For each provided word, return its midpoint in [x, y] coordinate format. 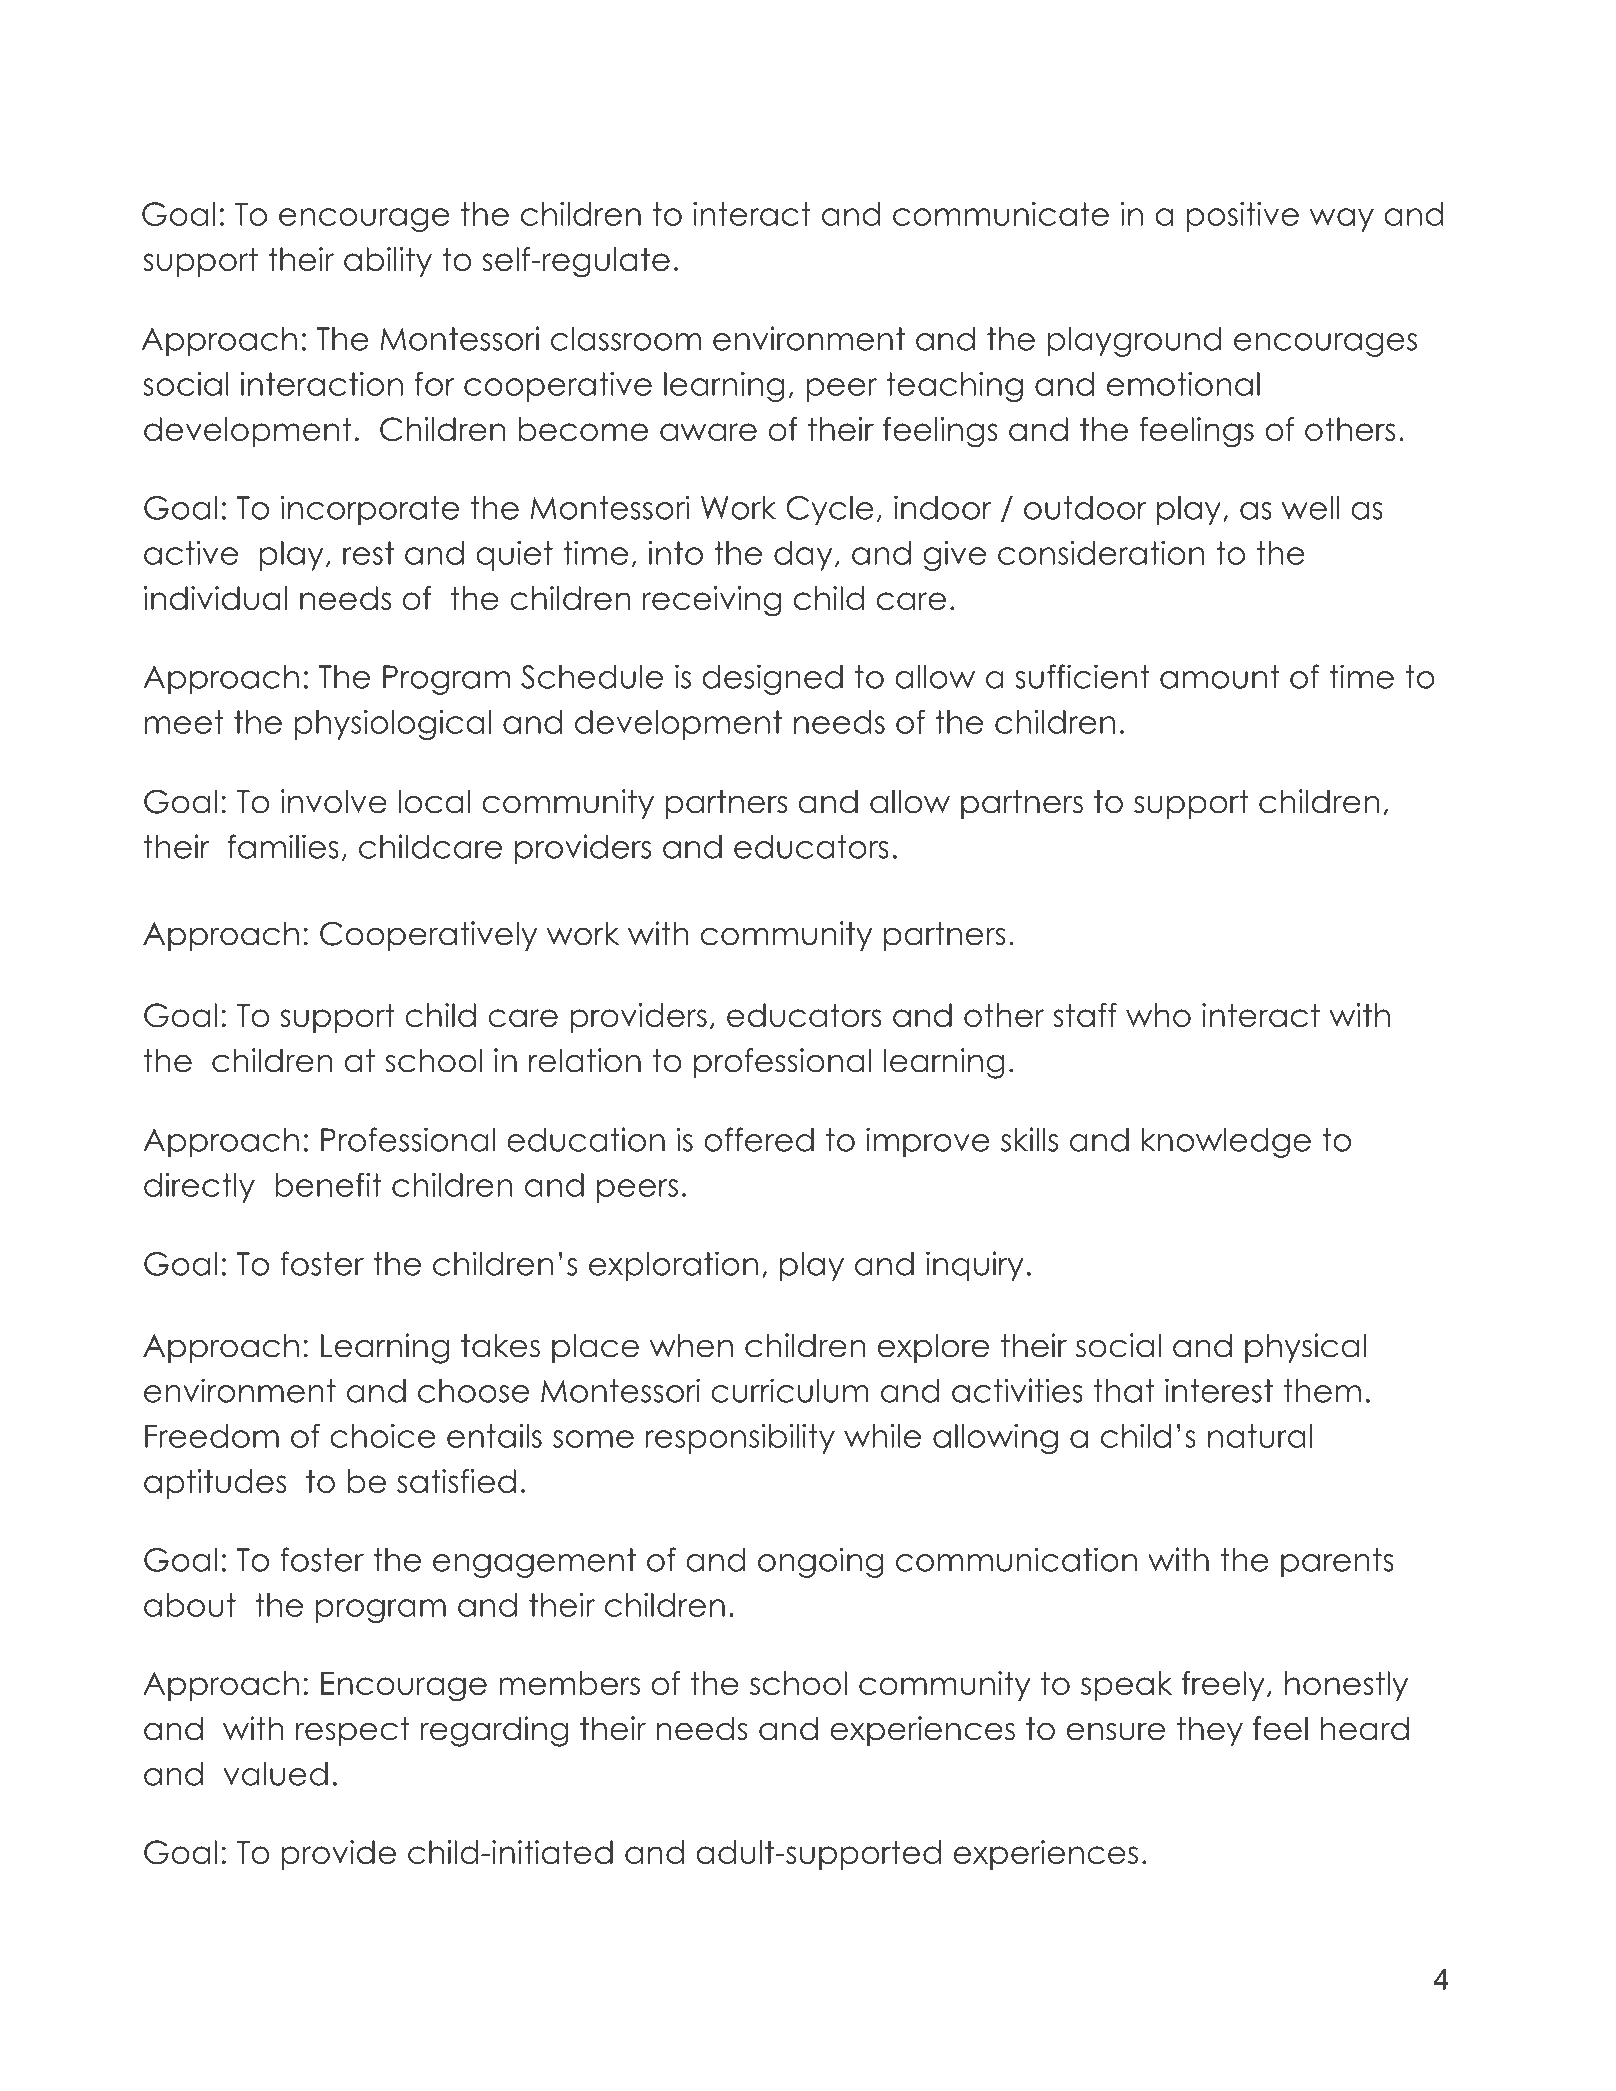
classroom [626, 339]
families [283, 846]
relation [585, 1060]
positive [1242, 217]
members [569, 1683]
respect [353, 1731]
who [1158, 1015]
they [1210, 1731]
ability [388, 262]
